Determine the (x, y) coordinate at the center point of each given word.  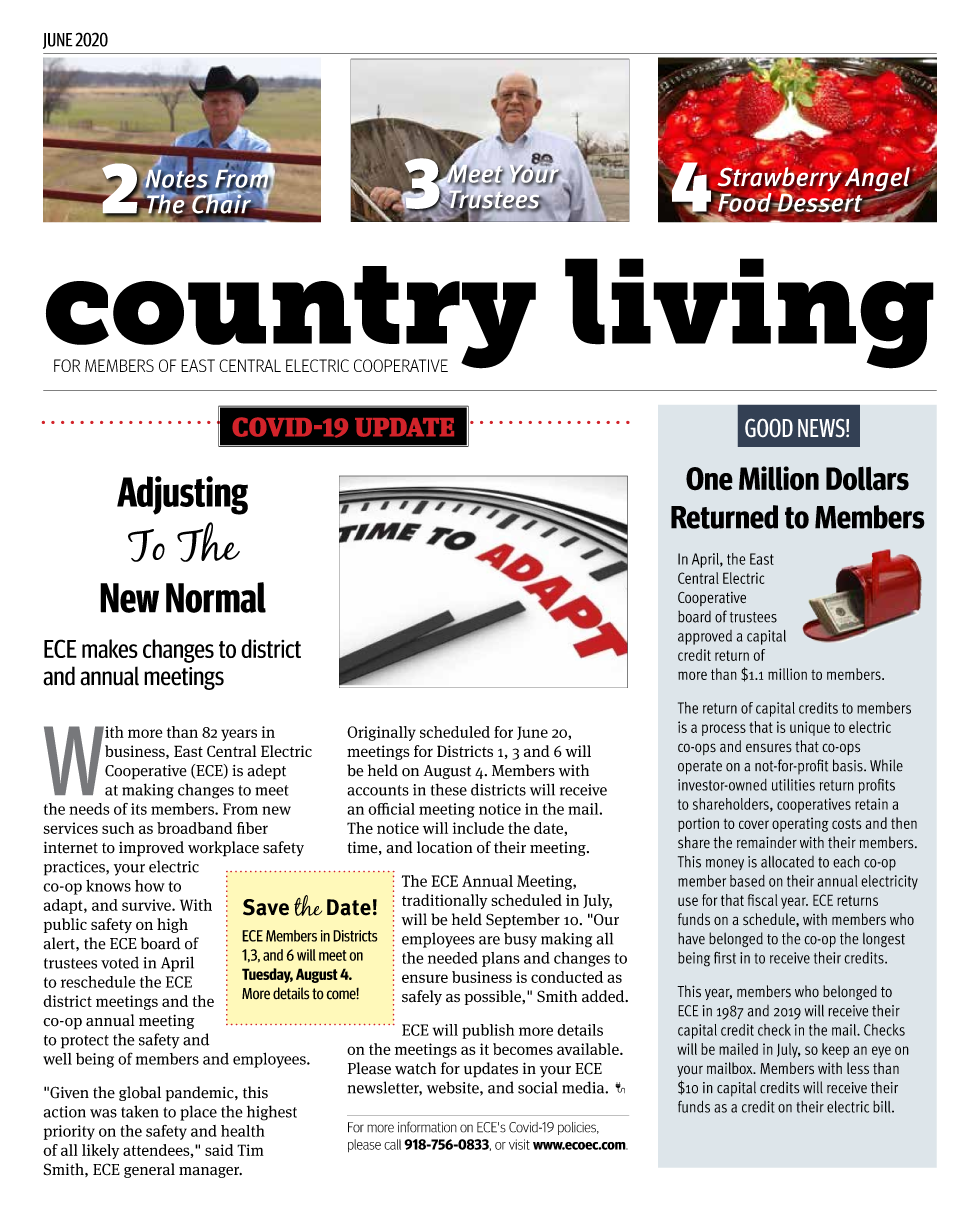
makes (110, 648)
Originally (381, 733)
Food (746, 202)
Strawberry (779, 179)
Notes (177, 178)
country (291, 318)
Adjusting (182, 495)
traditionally (445, 901)
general (149, 1170)
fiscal (763, 900)
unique (810, 728)
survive (147, 905)
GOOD (769, 428)
